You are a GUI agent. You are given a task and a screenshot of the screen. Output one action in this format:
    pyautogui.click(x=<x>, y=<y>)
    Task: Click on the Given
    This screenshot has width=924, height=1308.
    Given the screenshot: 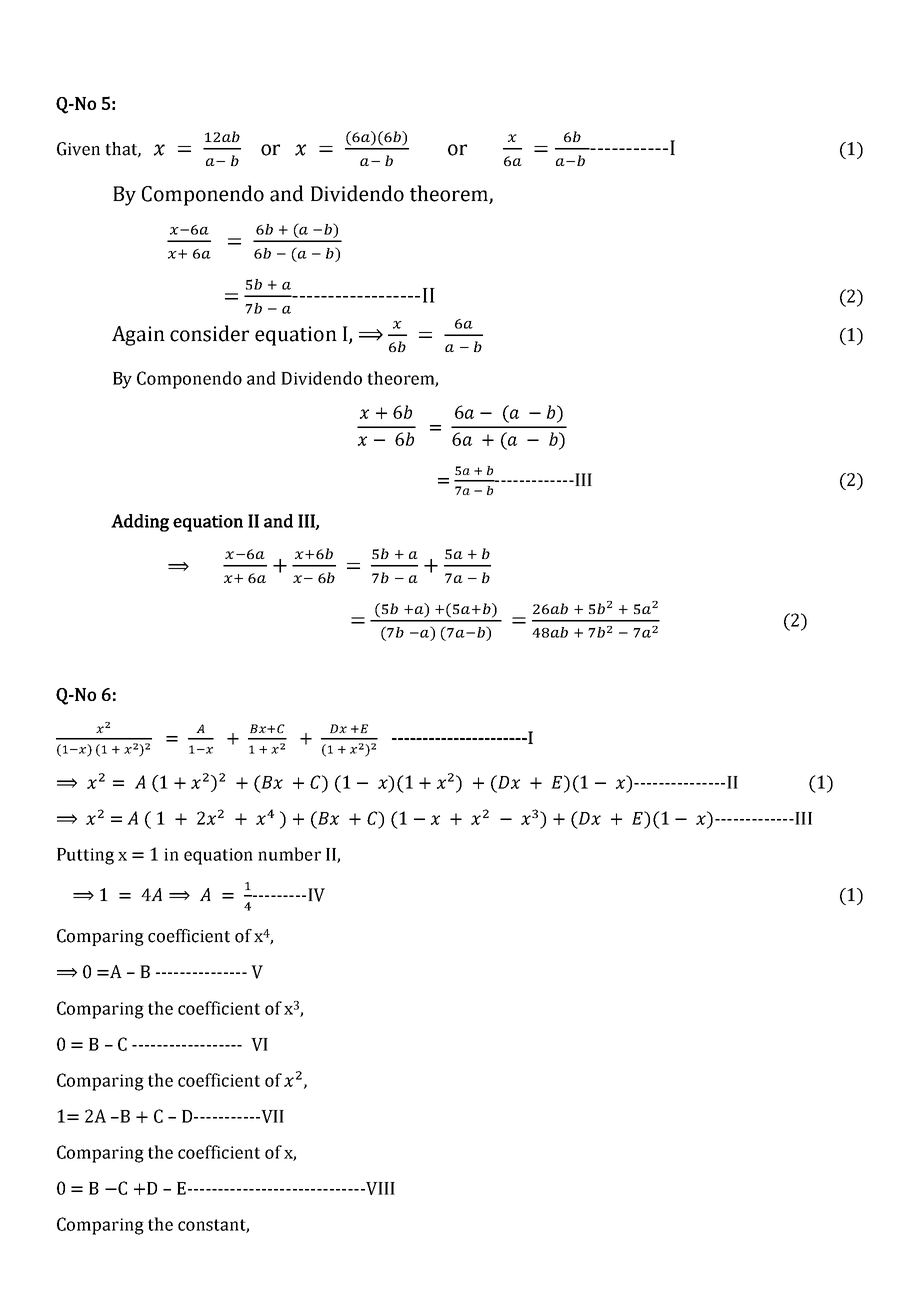 What is the action you would take?
    pyautogui.click(x=78, y=149)
